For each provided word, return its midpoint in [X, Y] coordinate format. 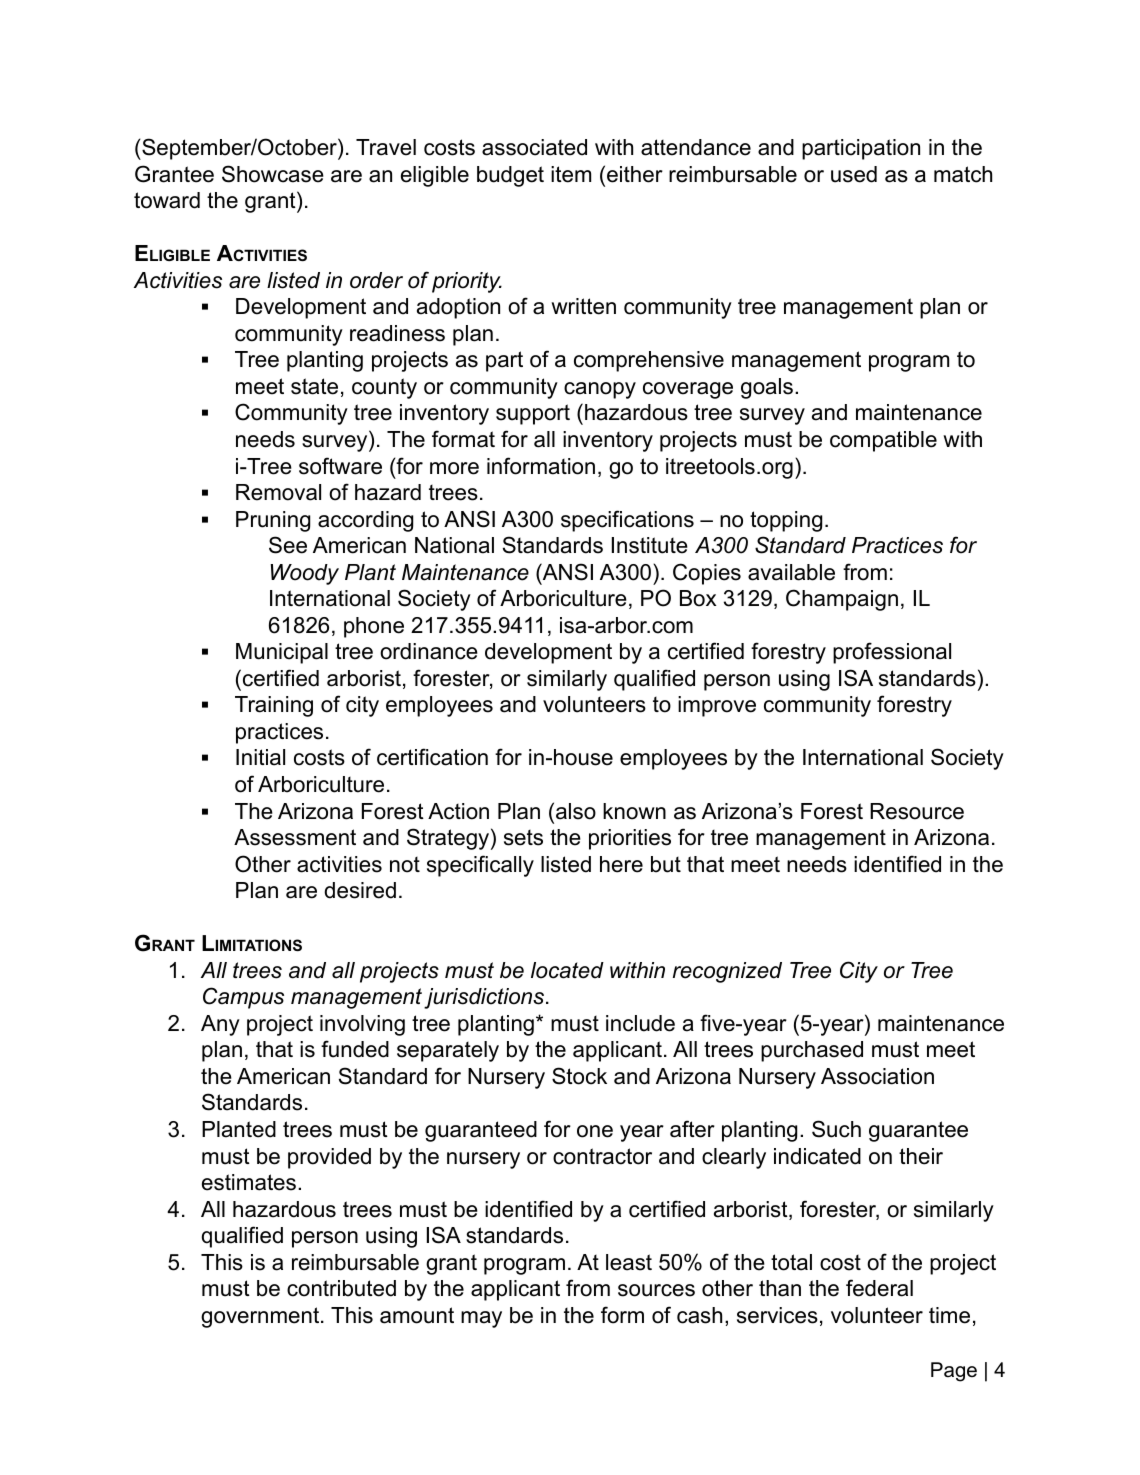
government [261, 1317]
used [854, 174]
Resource [917, 811]
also [574, 811]
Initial [260, 757]
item [571, 174]
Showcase [273, 174]
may [481, 1319]
